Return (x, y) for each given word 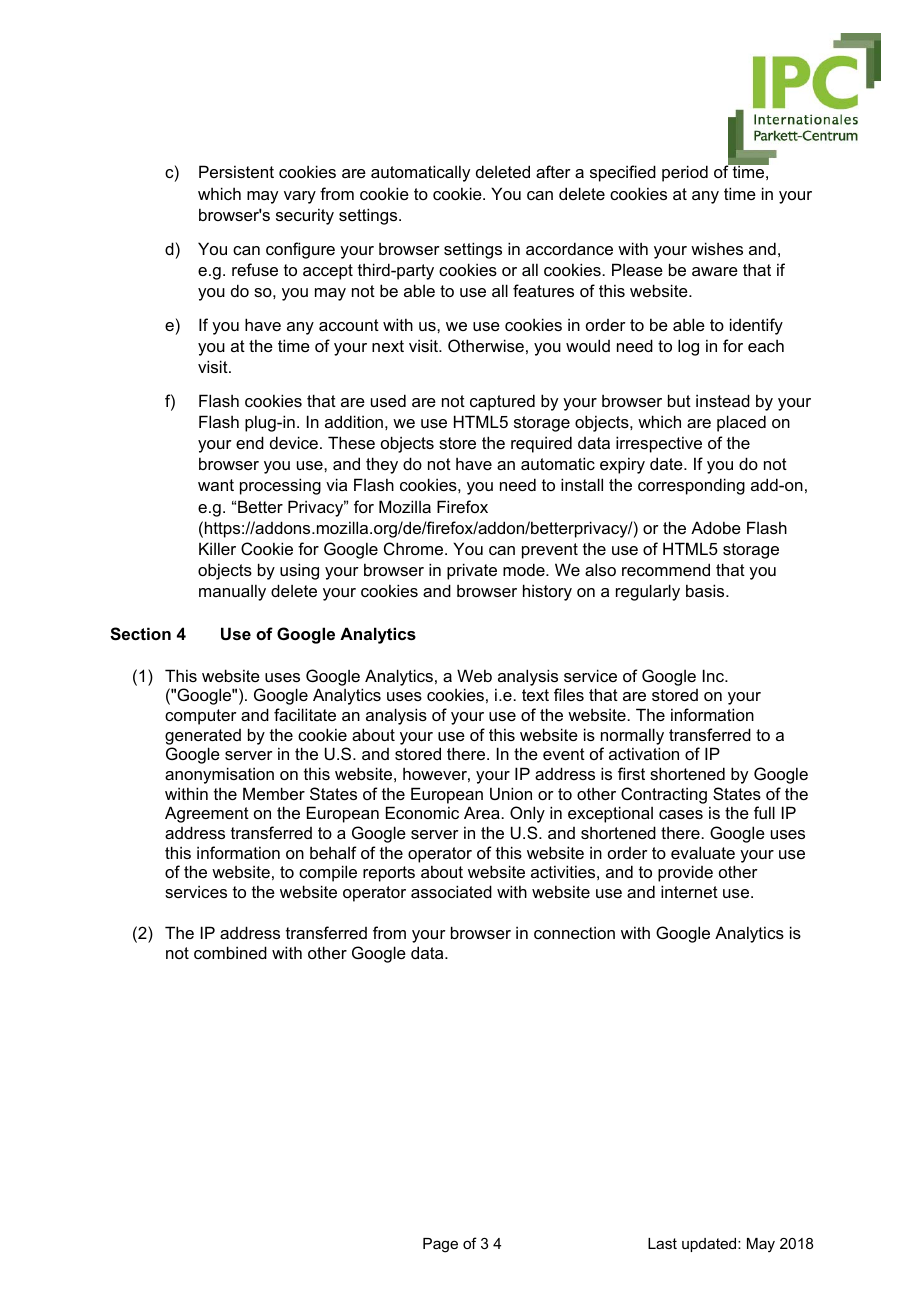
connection (574, 932)
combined (230, 952)
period (685, 173)
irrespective (659, 444)
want (216, 485)
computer (201, 717)
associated (451, 891)
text (535, 695)
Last (662, 1243)
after (553, 171)
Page (440, 1245)
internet (689, 891)
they (382, 465)
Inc (714, 675)
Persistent (236, 171)
